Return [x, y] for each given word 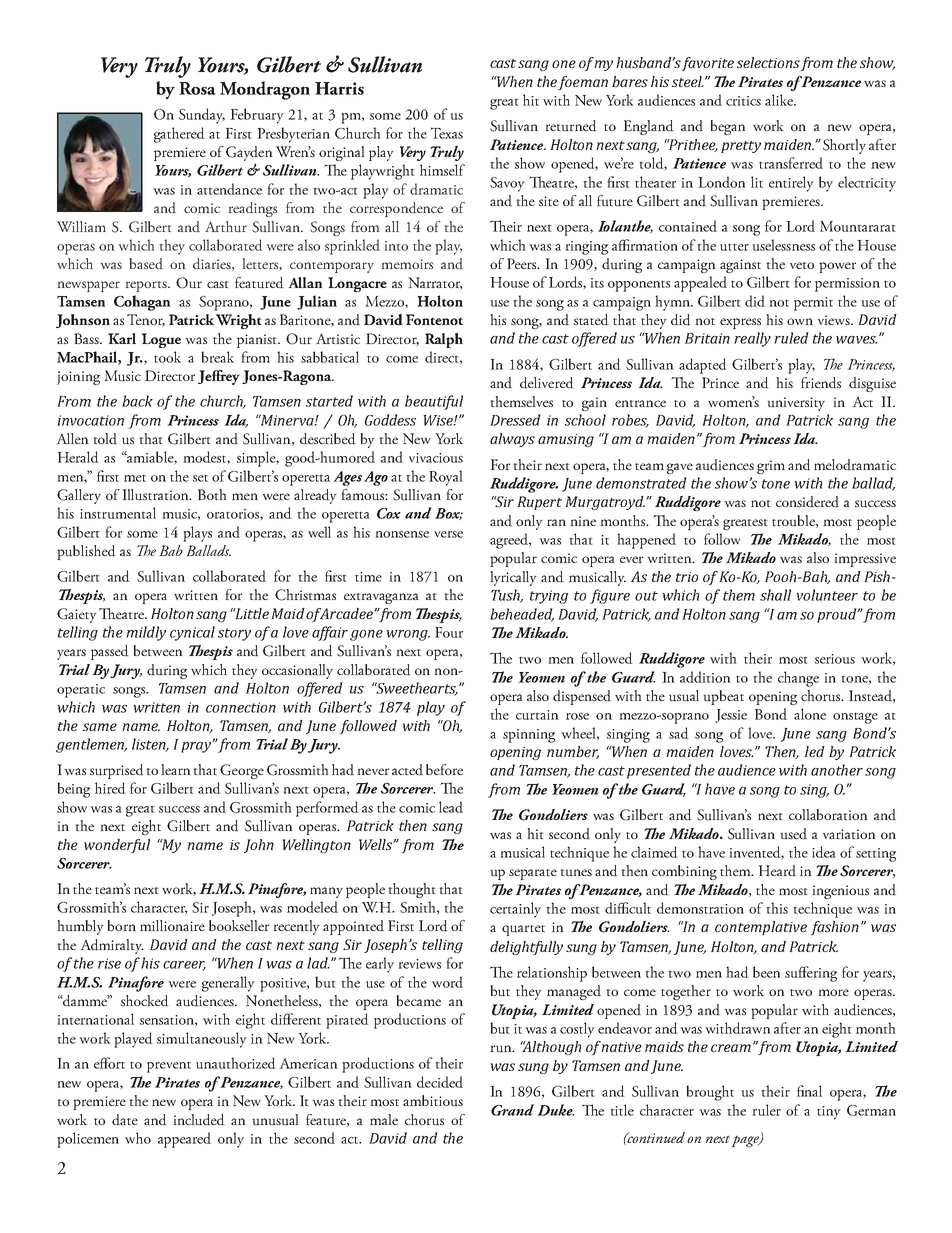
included [199, 1120]
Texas [446, 133]
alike [780, 100]
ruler [766, 1110]
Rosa [197, 88]
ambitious [433, 1100]
